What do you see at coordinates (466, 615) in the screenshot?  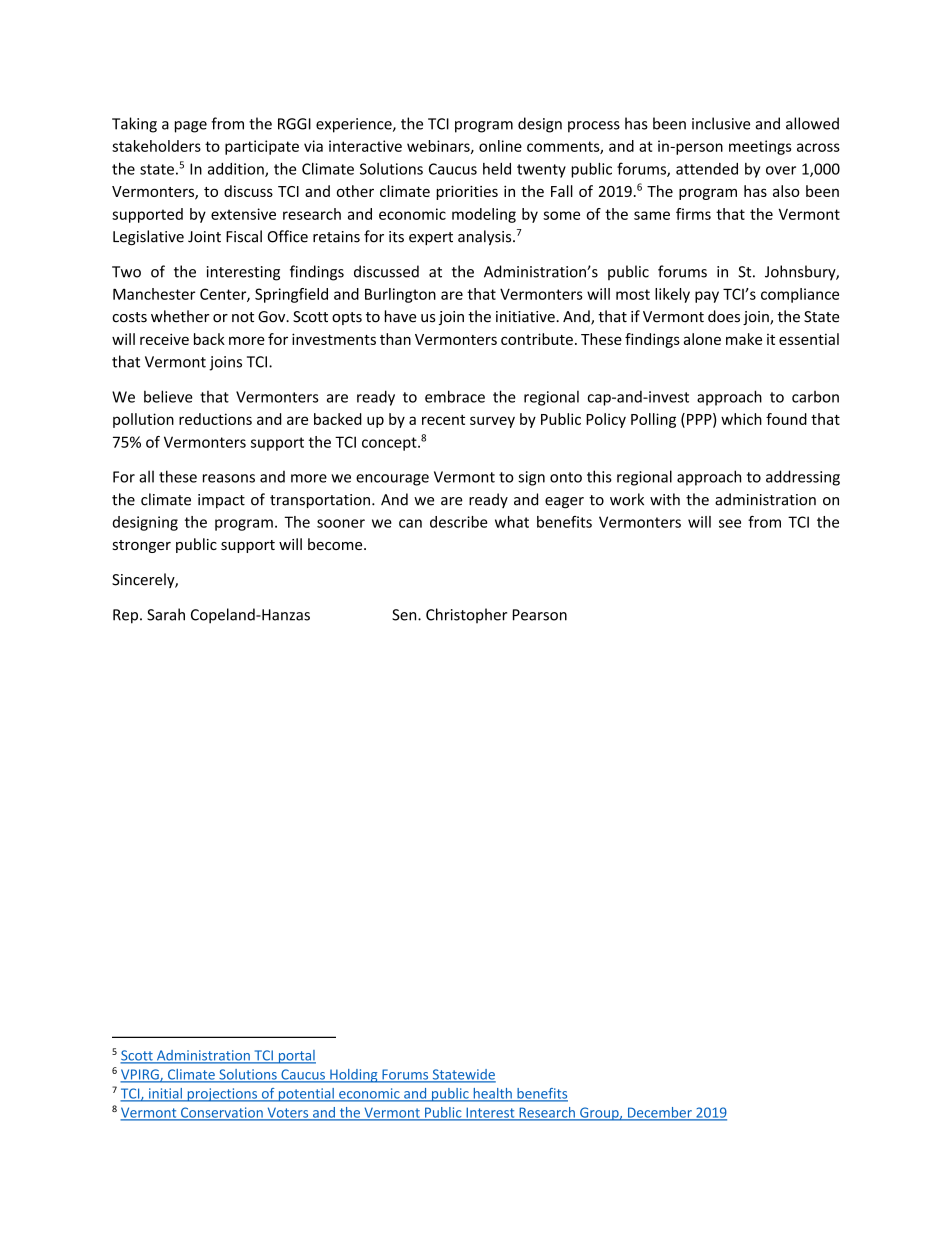 I see `Christopher` at bounding box center [466, 615].
